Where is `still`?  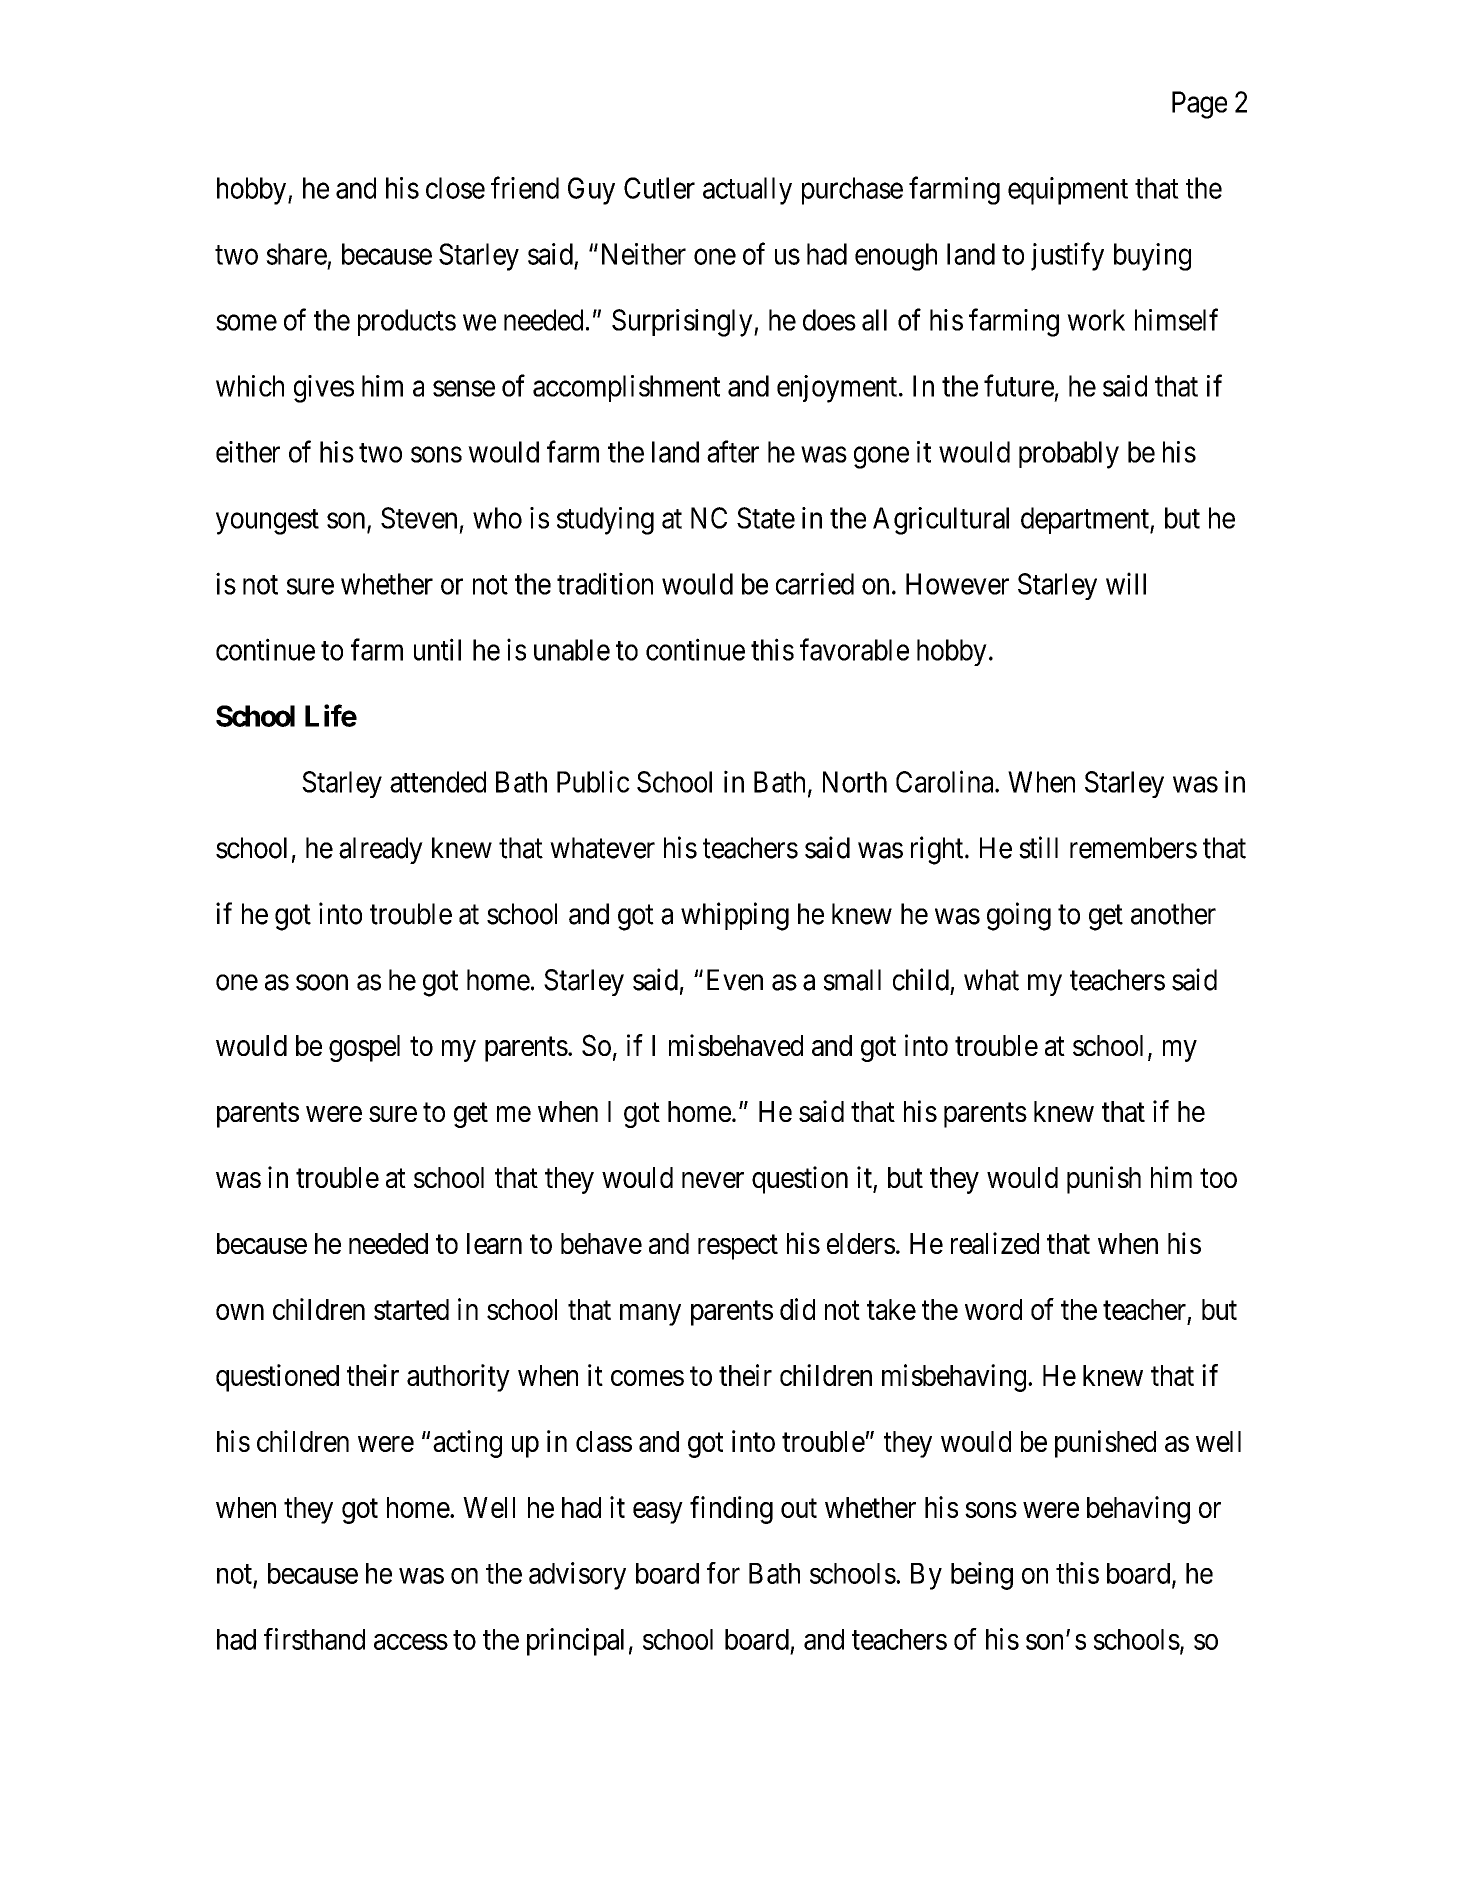
still is located at coordinates (1038, 847).
